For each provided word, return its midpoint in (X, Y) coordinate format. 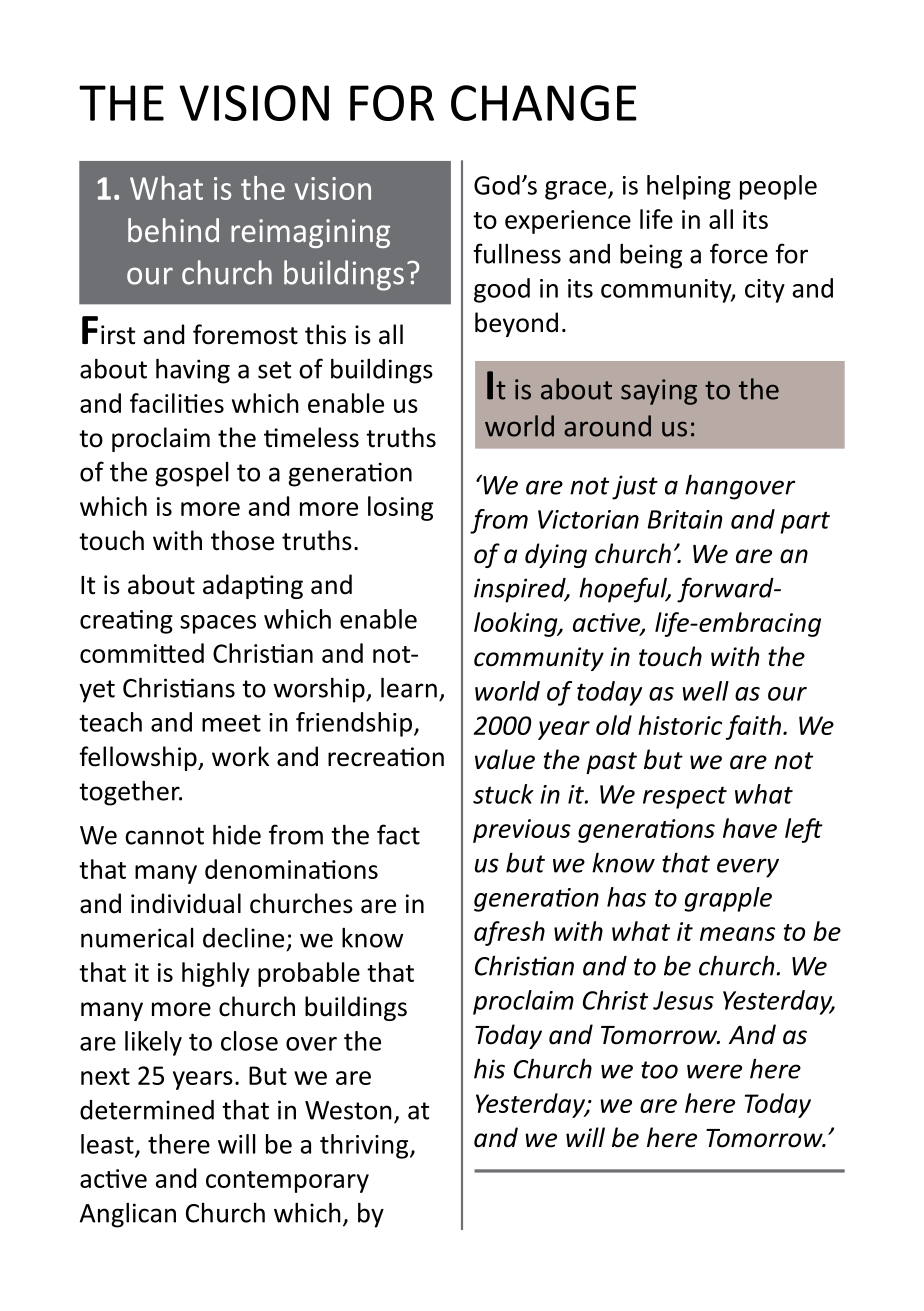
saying (659, 392)
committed (142, 653)
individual (186, 903)
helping (689, 187)
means (737, 934)
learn (409, 687)
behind (173, 230)
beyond (516, 324)
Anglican (128, 1215)
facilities (177, 403)
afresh (509, 933)
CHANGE (544, 103)
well (706, 691)
